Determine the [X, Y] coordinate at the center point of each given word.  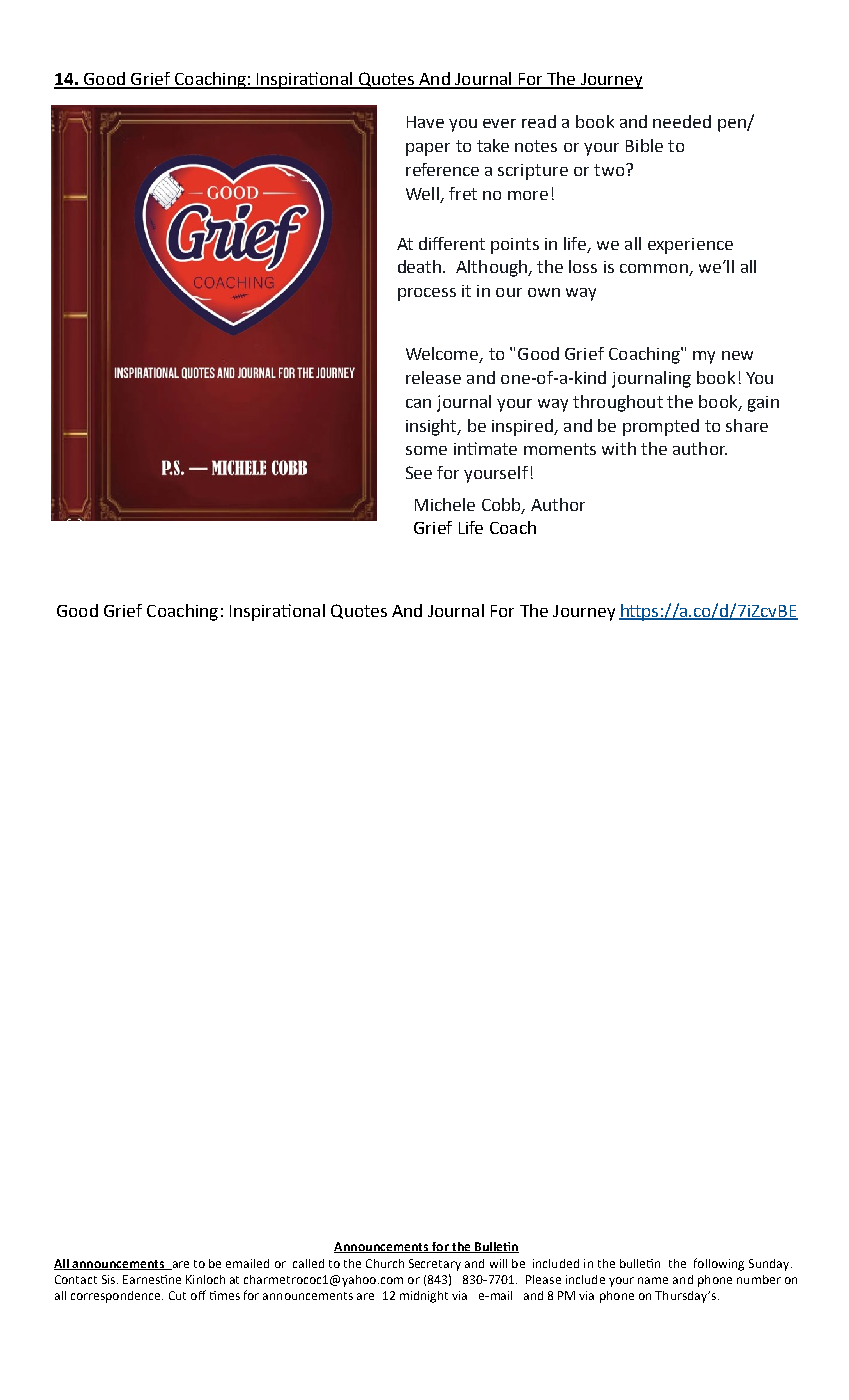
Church [385, 1263]
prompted [661, 427]
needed [682, 121]
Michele [445, 504]
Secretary [435, 1265]
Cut [177, 1295]
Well [422, 193]
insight [432, 427]
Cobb [502, 505]
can [418, 403]
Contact [76, 1279]
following [719, 1264]
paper [428, 149]
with [619, 448]
